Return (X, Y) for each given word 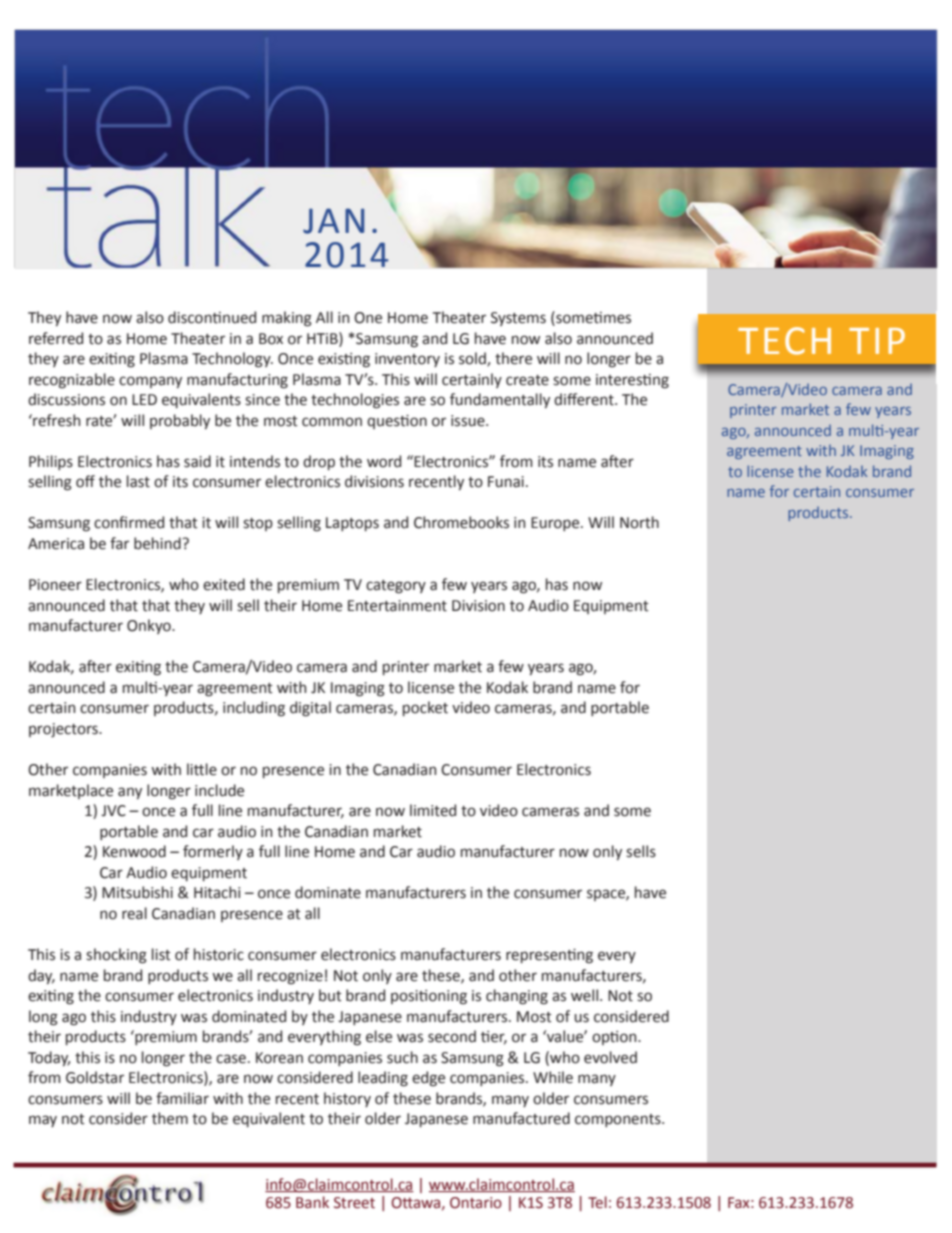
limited (433, 810)
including (254, 709)
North (639, 522)
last (138, 481)
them (170, 1118)
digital (310, 709)
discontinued (212, 317)
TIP (877, 341)
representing (549, 956)
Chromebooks (461, 522)
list (161, 954)
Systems (518, 319)
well (586, 995)
